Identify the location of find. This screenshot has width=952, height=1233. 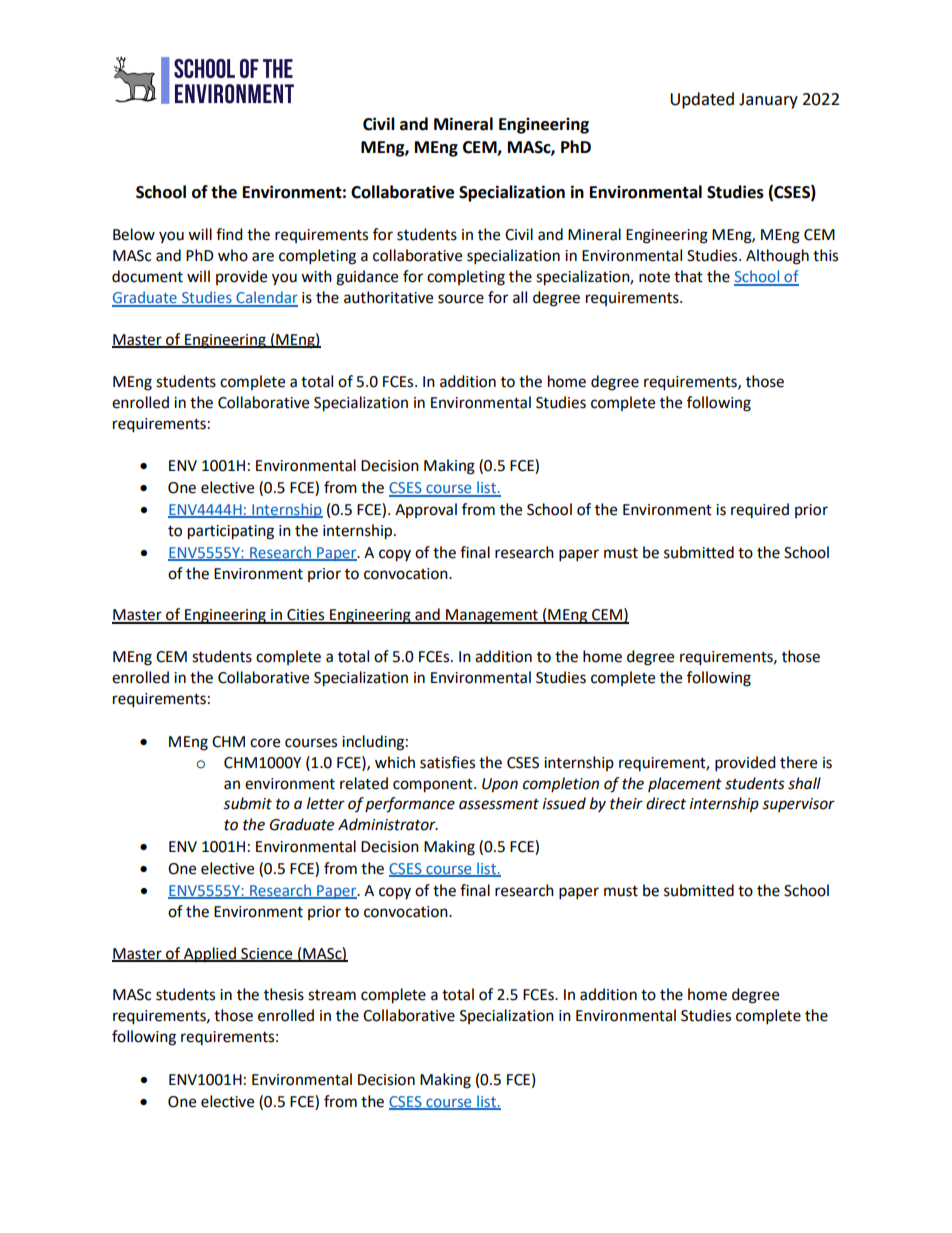
(229, 234).
